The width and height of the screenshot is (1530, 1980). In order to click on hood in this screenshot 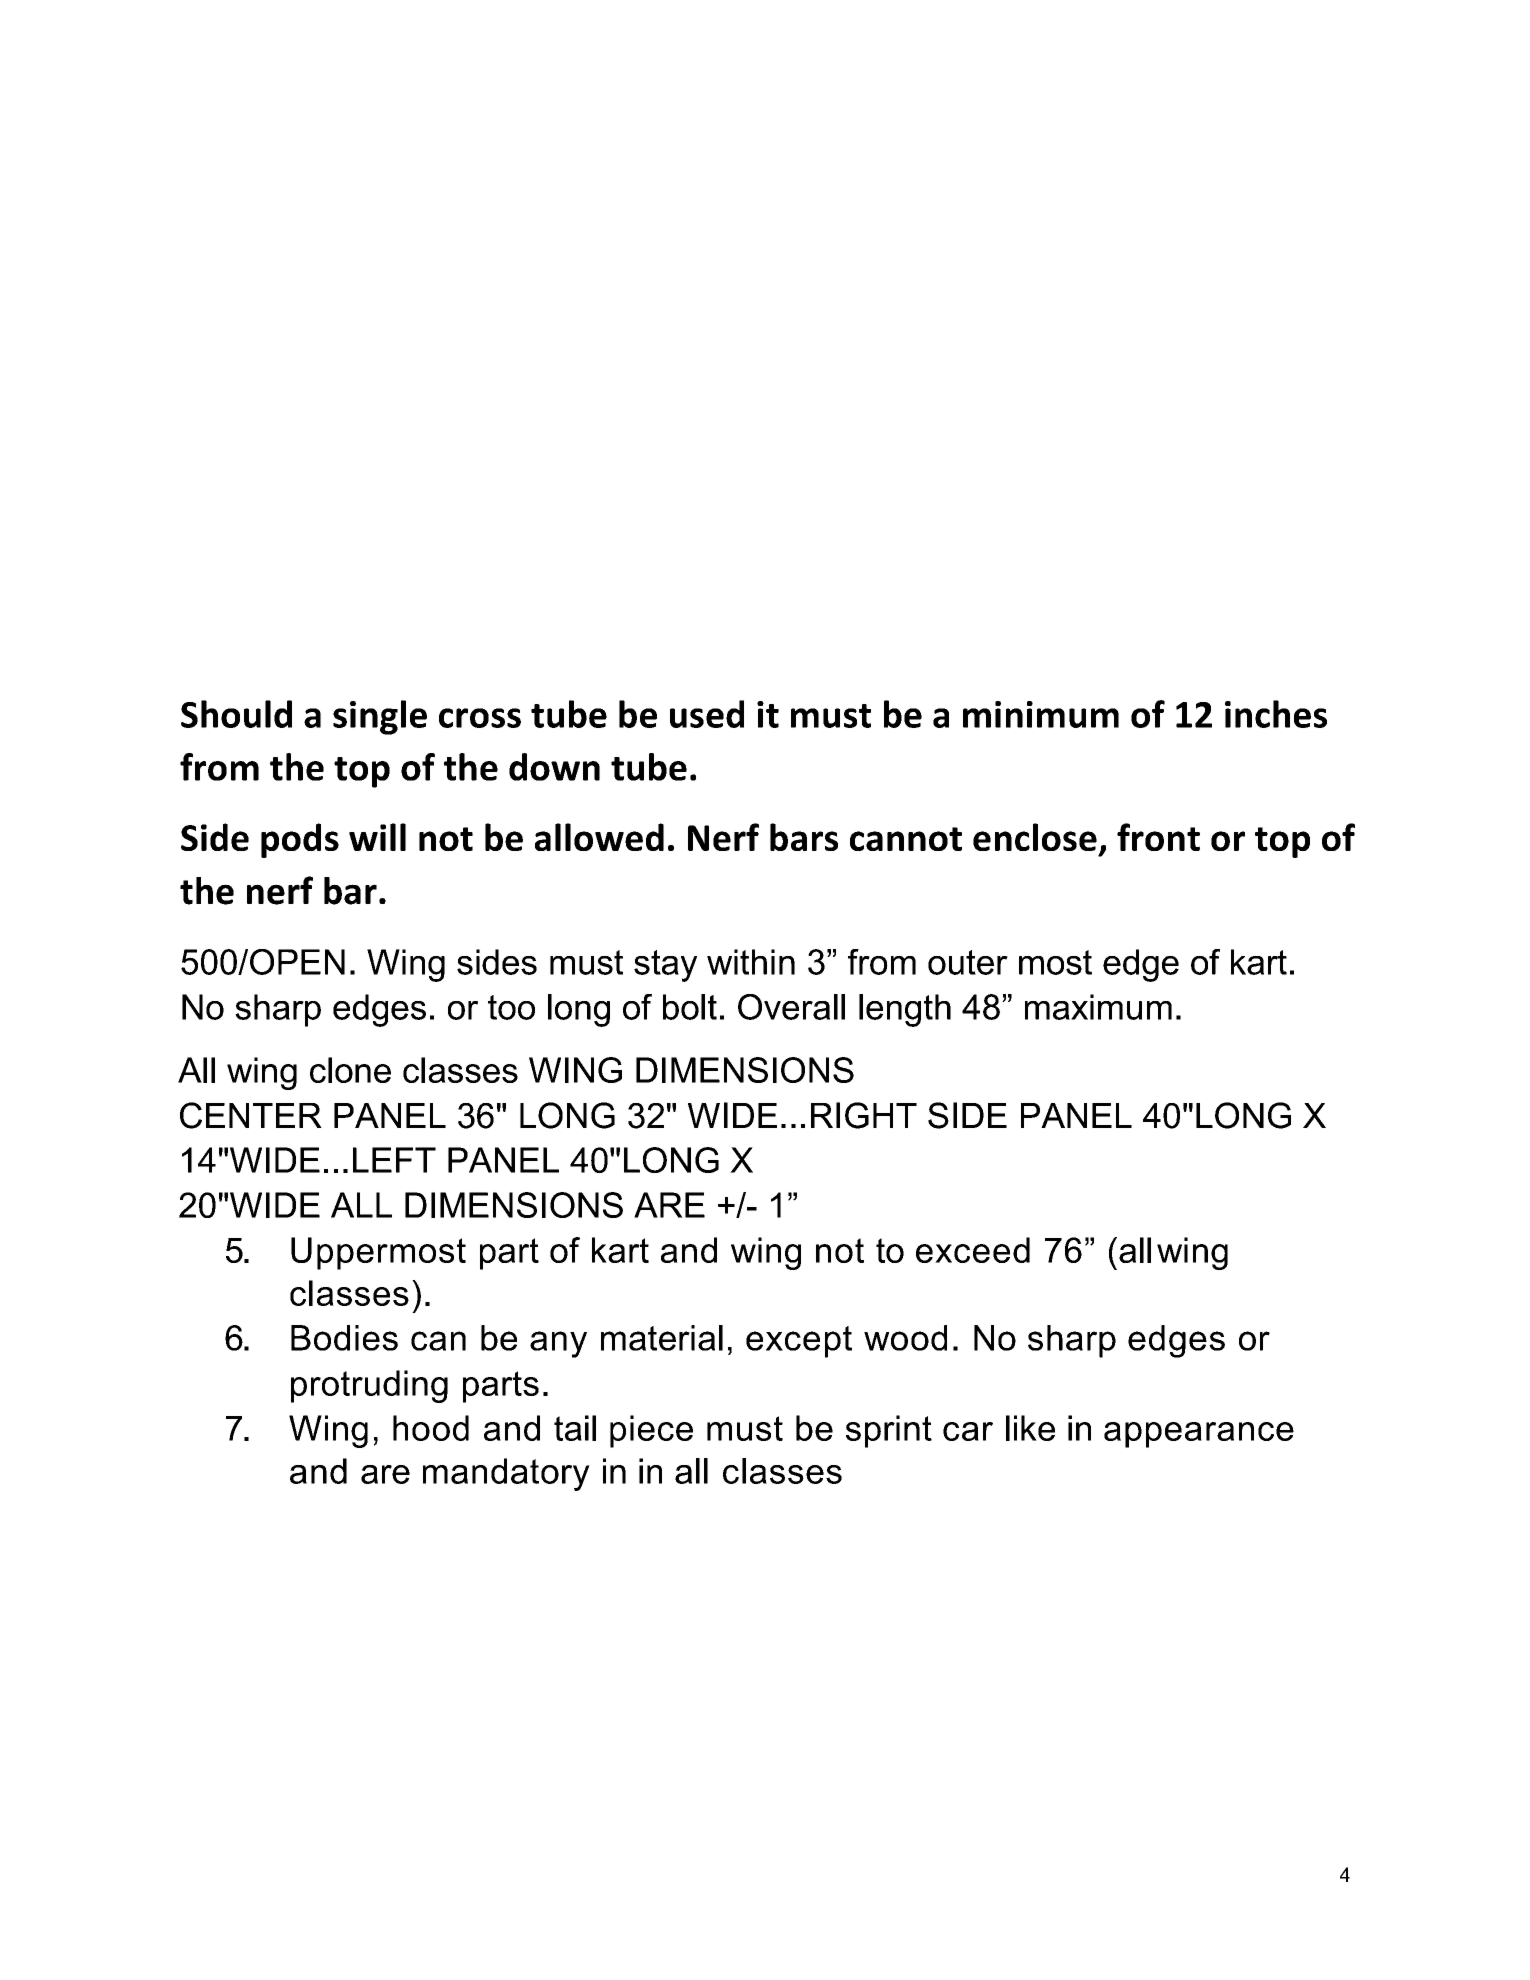, I will do `click(431, 1428)`.
